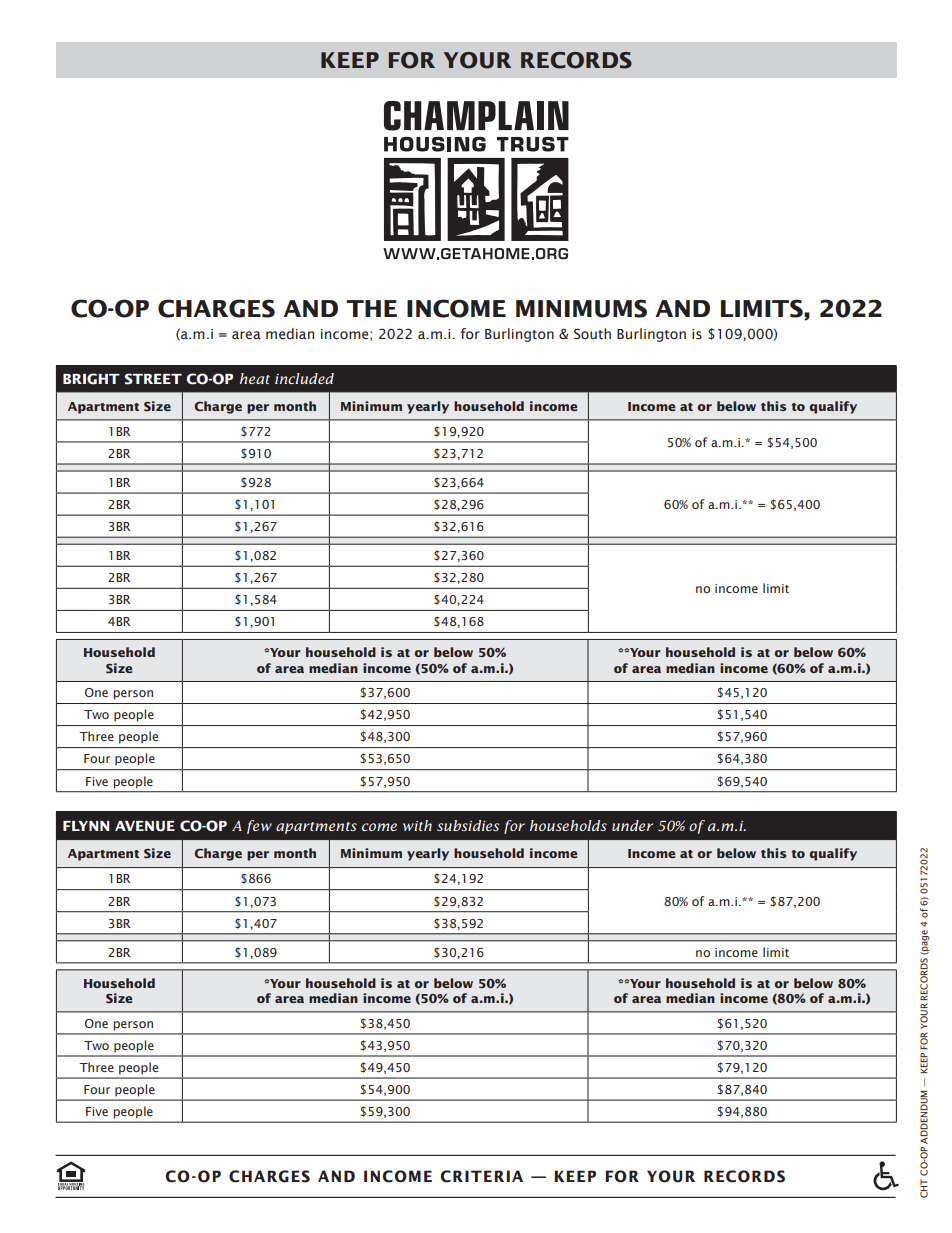  What do you see at coordinates (417, 825) in the page?
I see `with` at bounding box center [417, 825].
